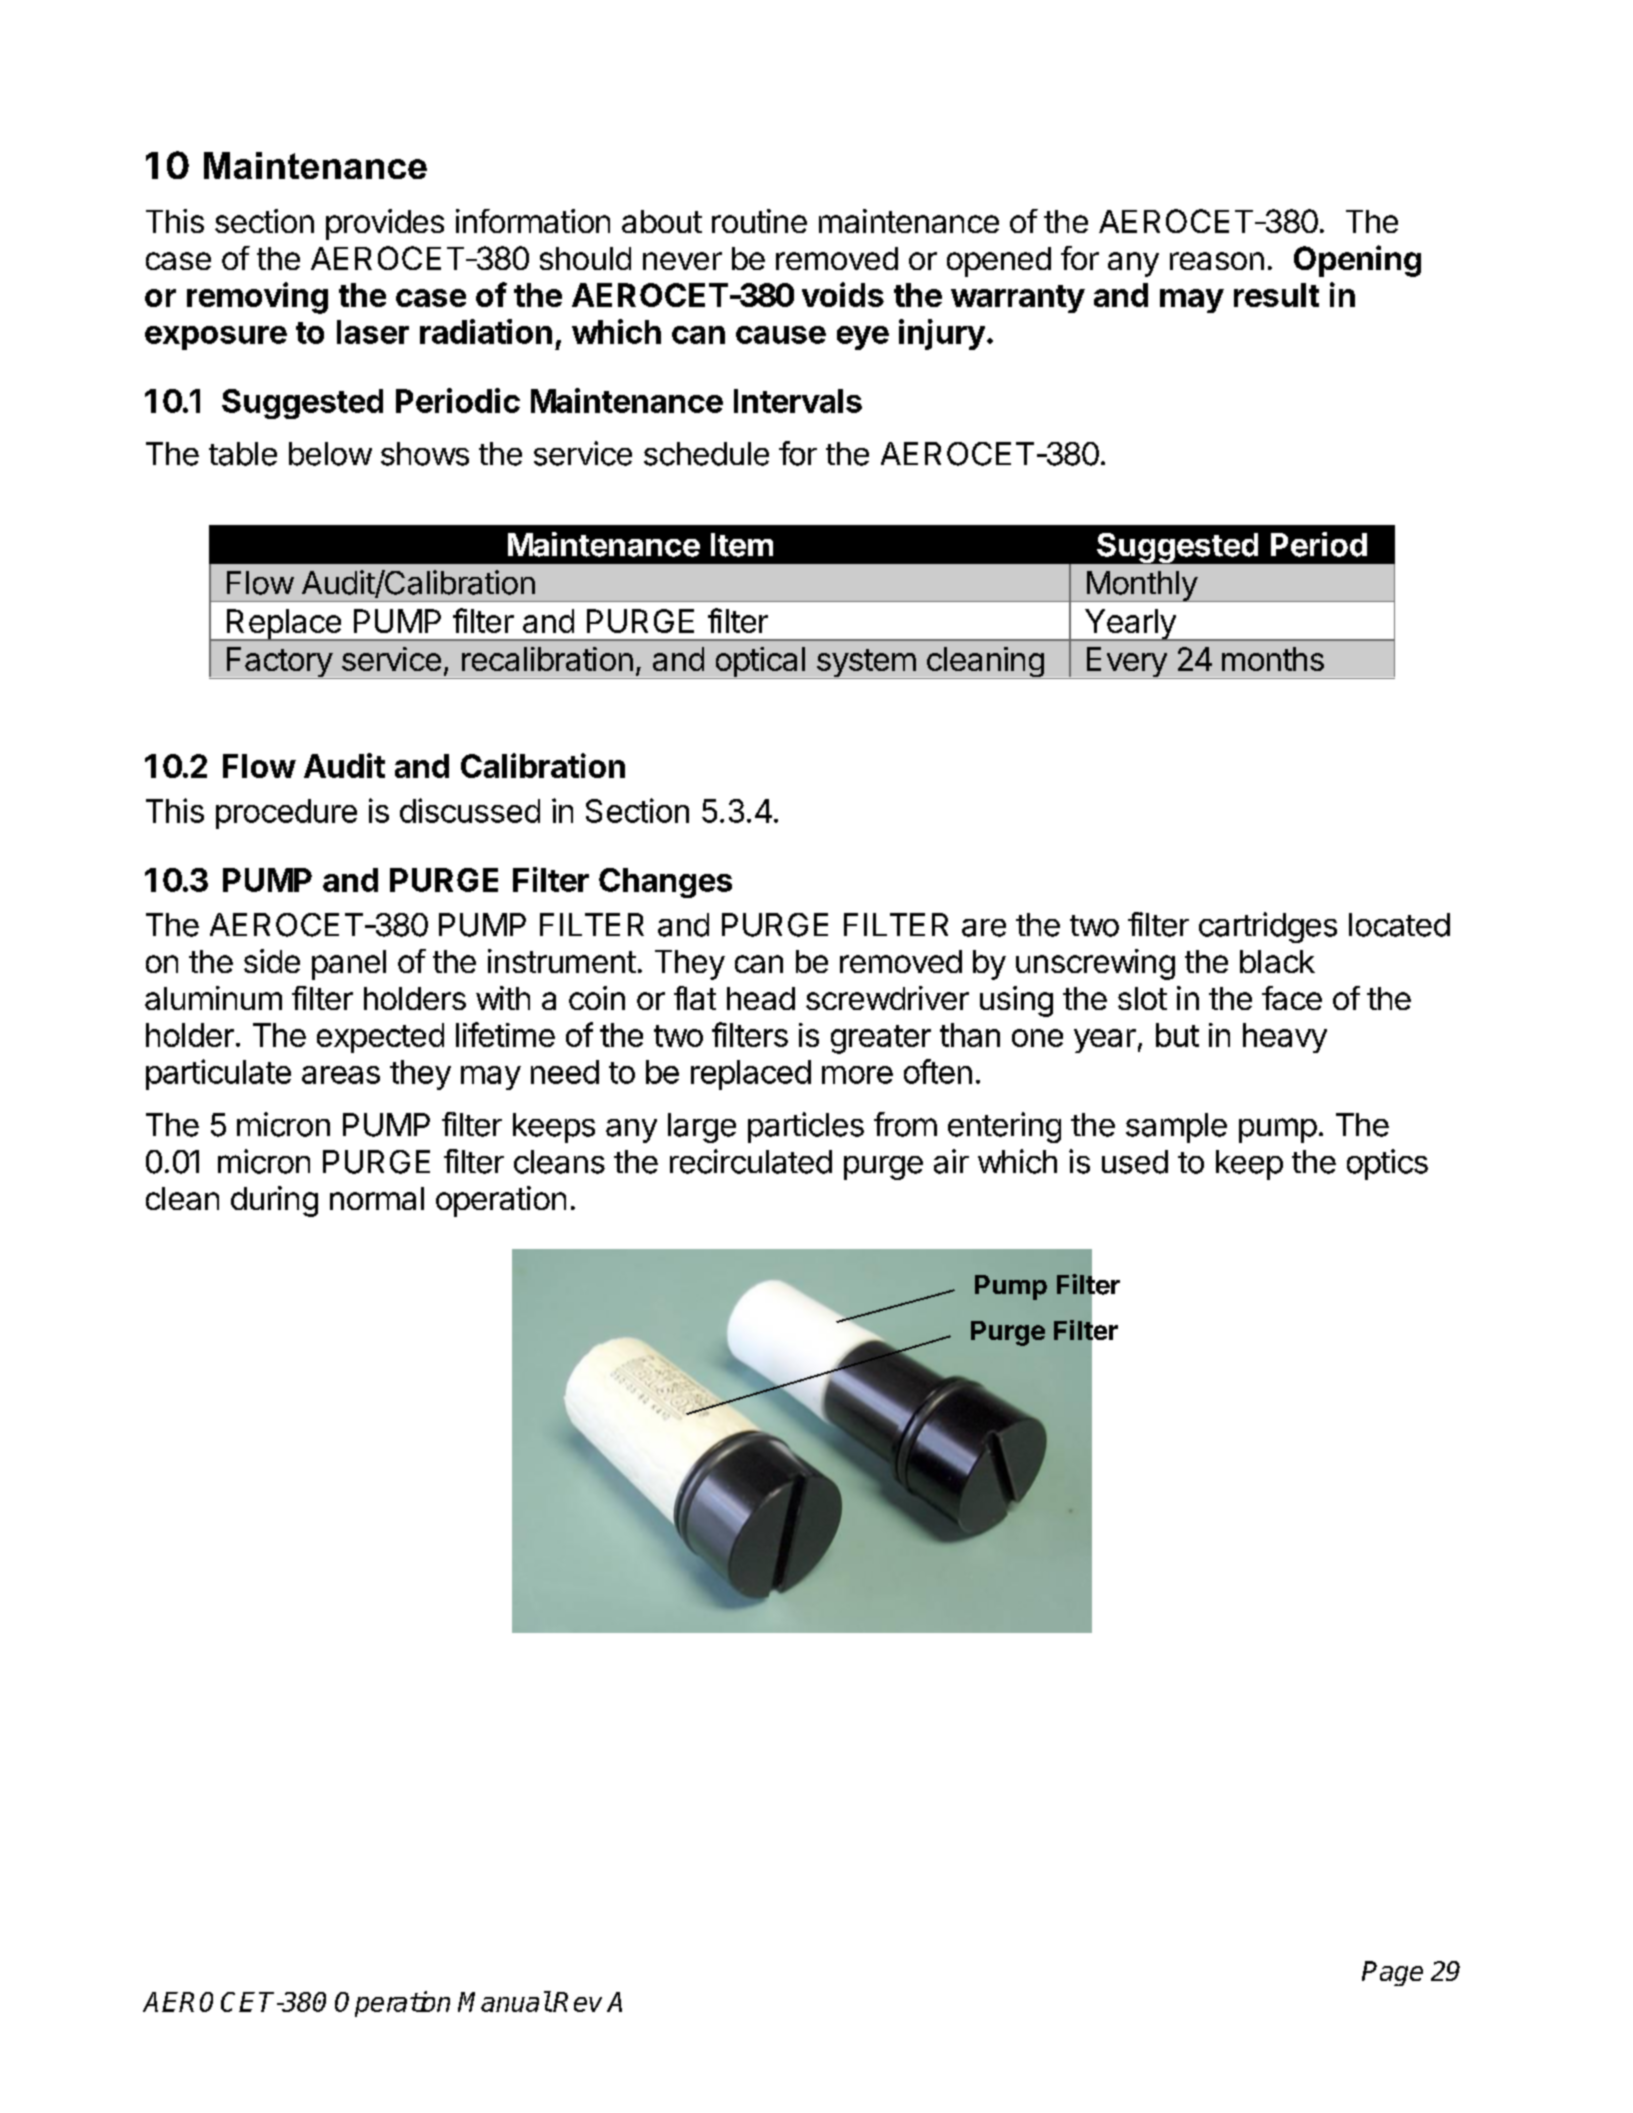 The height and width of the document is (2113, 1633). What do you see at coordinates (577, 2002) in the document?
I see `Rev` at bounding box center [577, 2002].
